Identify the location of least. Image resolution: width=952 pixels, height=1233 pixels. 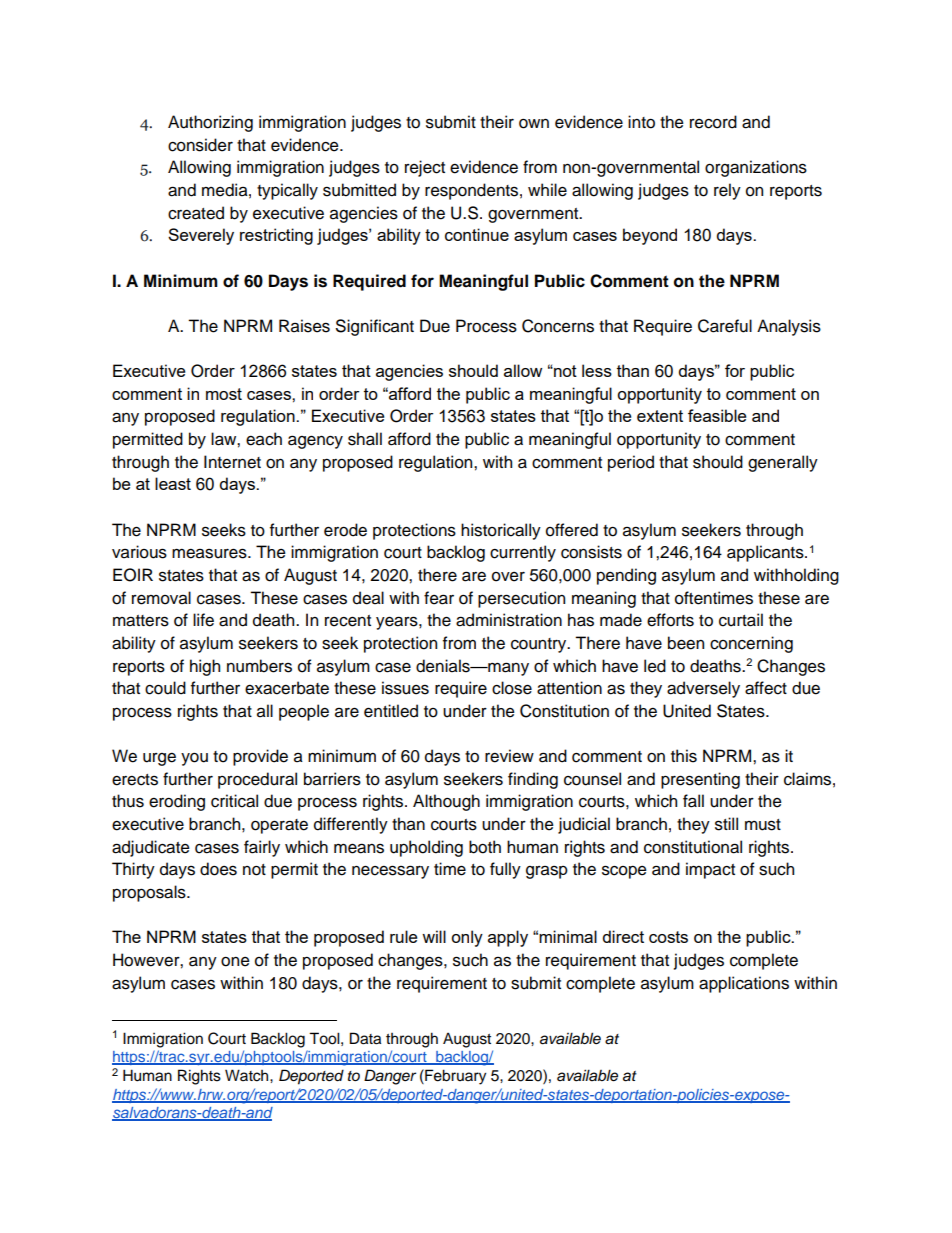
(173, 483).
